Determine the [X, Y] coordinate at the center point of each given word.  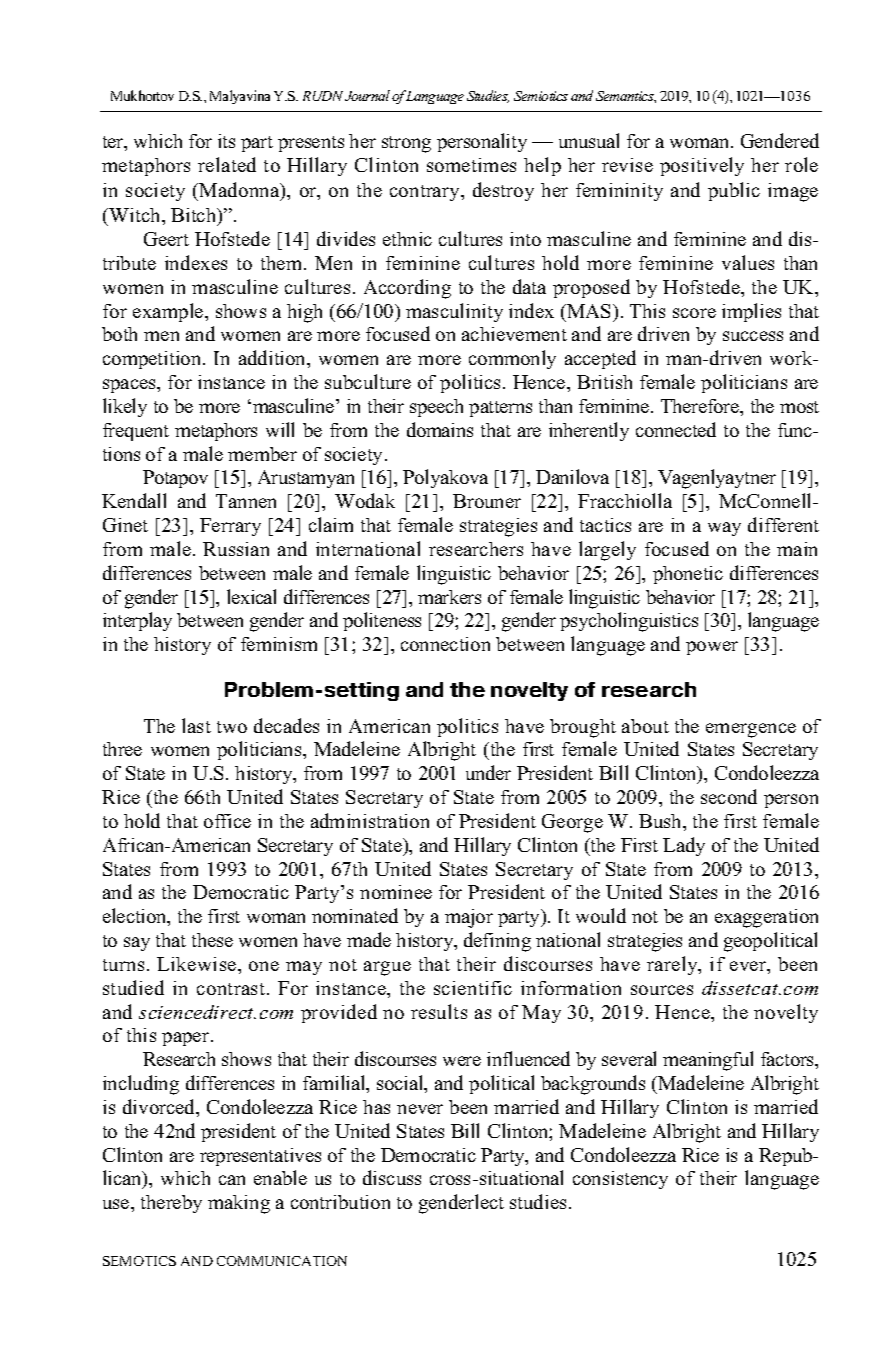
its [226, 141]
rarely [673, 965]
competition [153, 360]
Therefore [701, 407]
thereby [171, 1204]
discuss [392, 1177]
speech [436, 408]
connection [445, 644]
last [196, 725]
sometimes [471, 165]
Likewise [196, 964]
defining [497, 942]
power [712, 648]
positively [702, 166]
